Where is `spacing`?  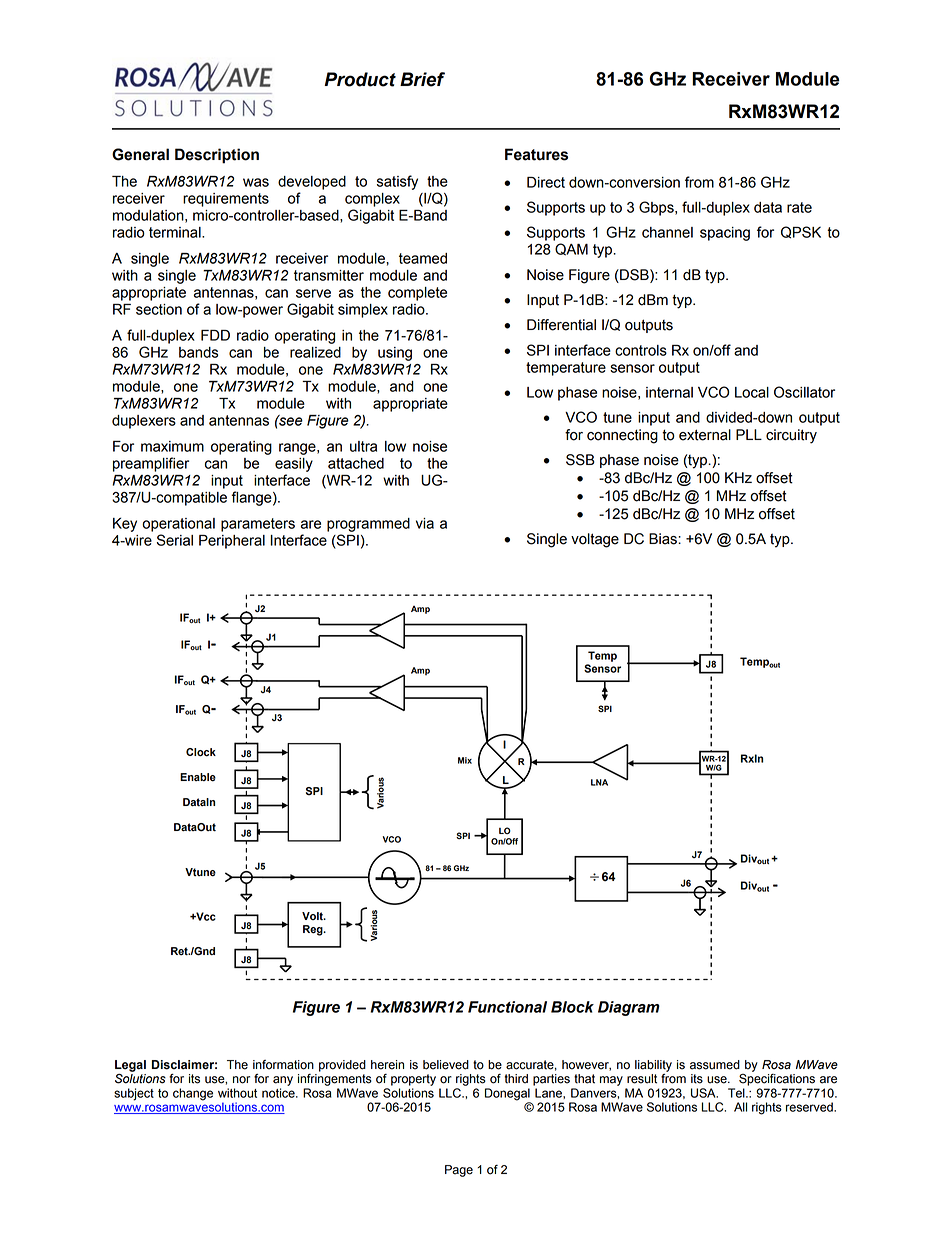 spacing is located at coordinates (725, 234).
